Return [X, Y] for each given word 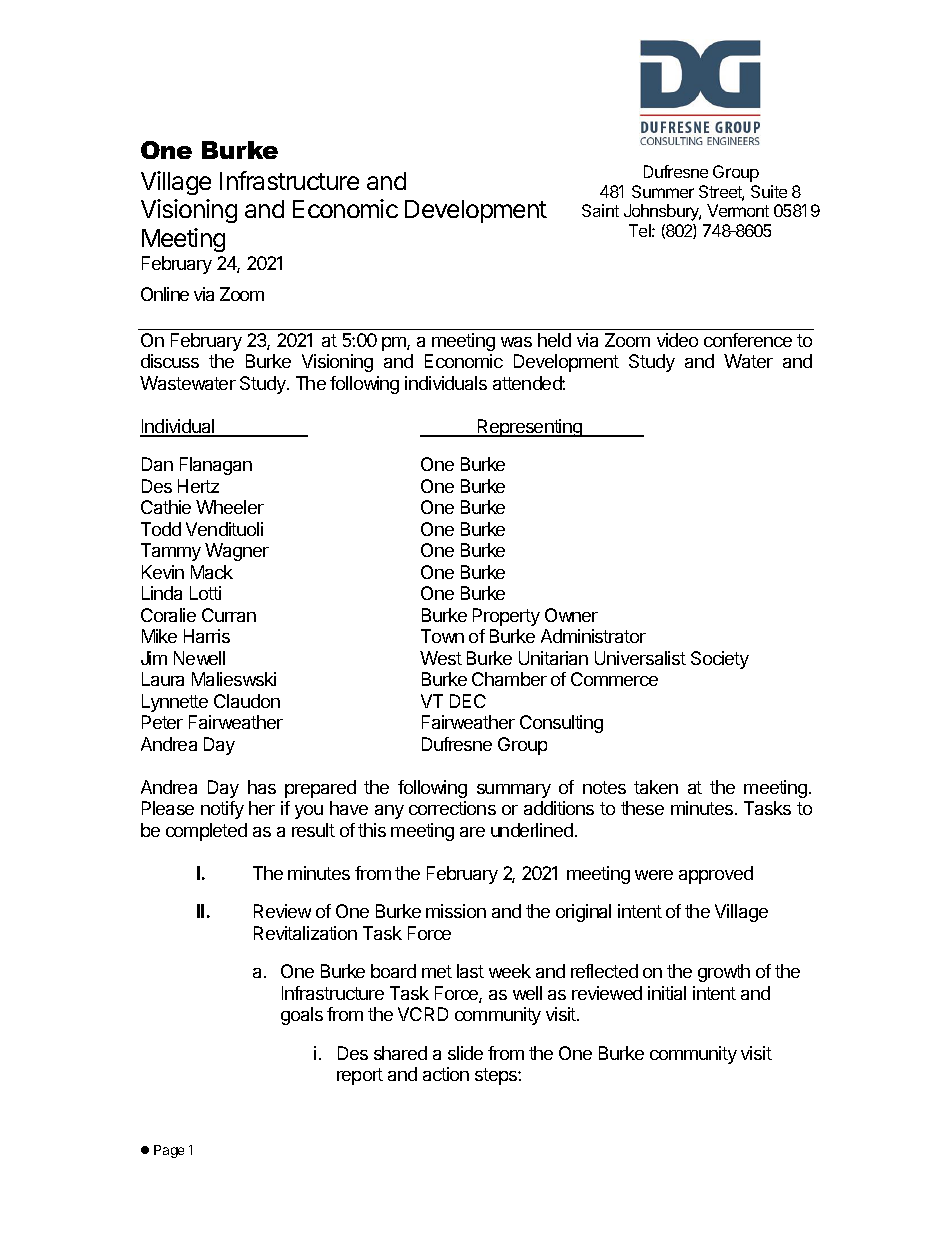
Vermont [738, 210]
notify [222, 810]
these [642, 808]
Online [165, 294]
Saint [600, 210]
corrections [452, 808]
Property [506, 617]
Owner [571, 615]
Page [169, 1151]
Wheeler [230, 507]
